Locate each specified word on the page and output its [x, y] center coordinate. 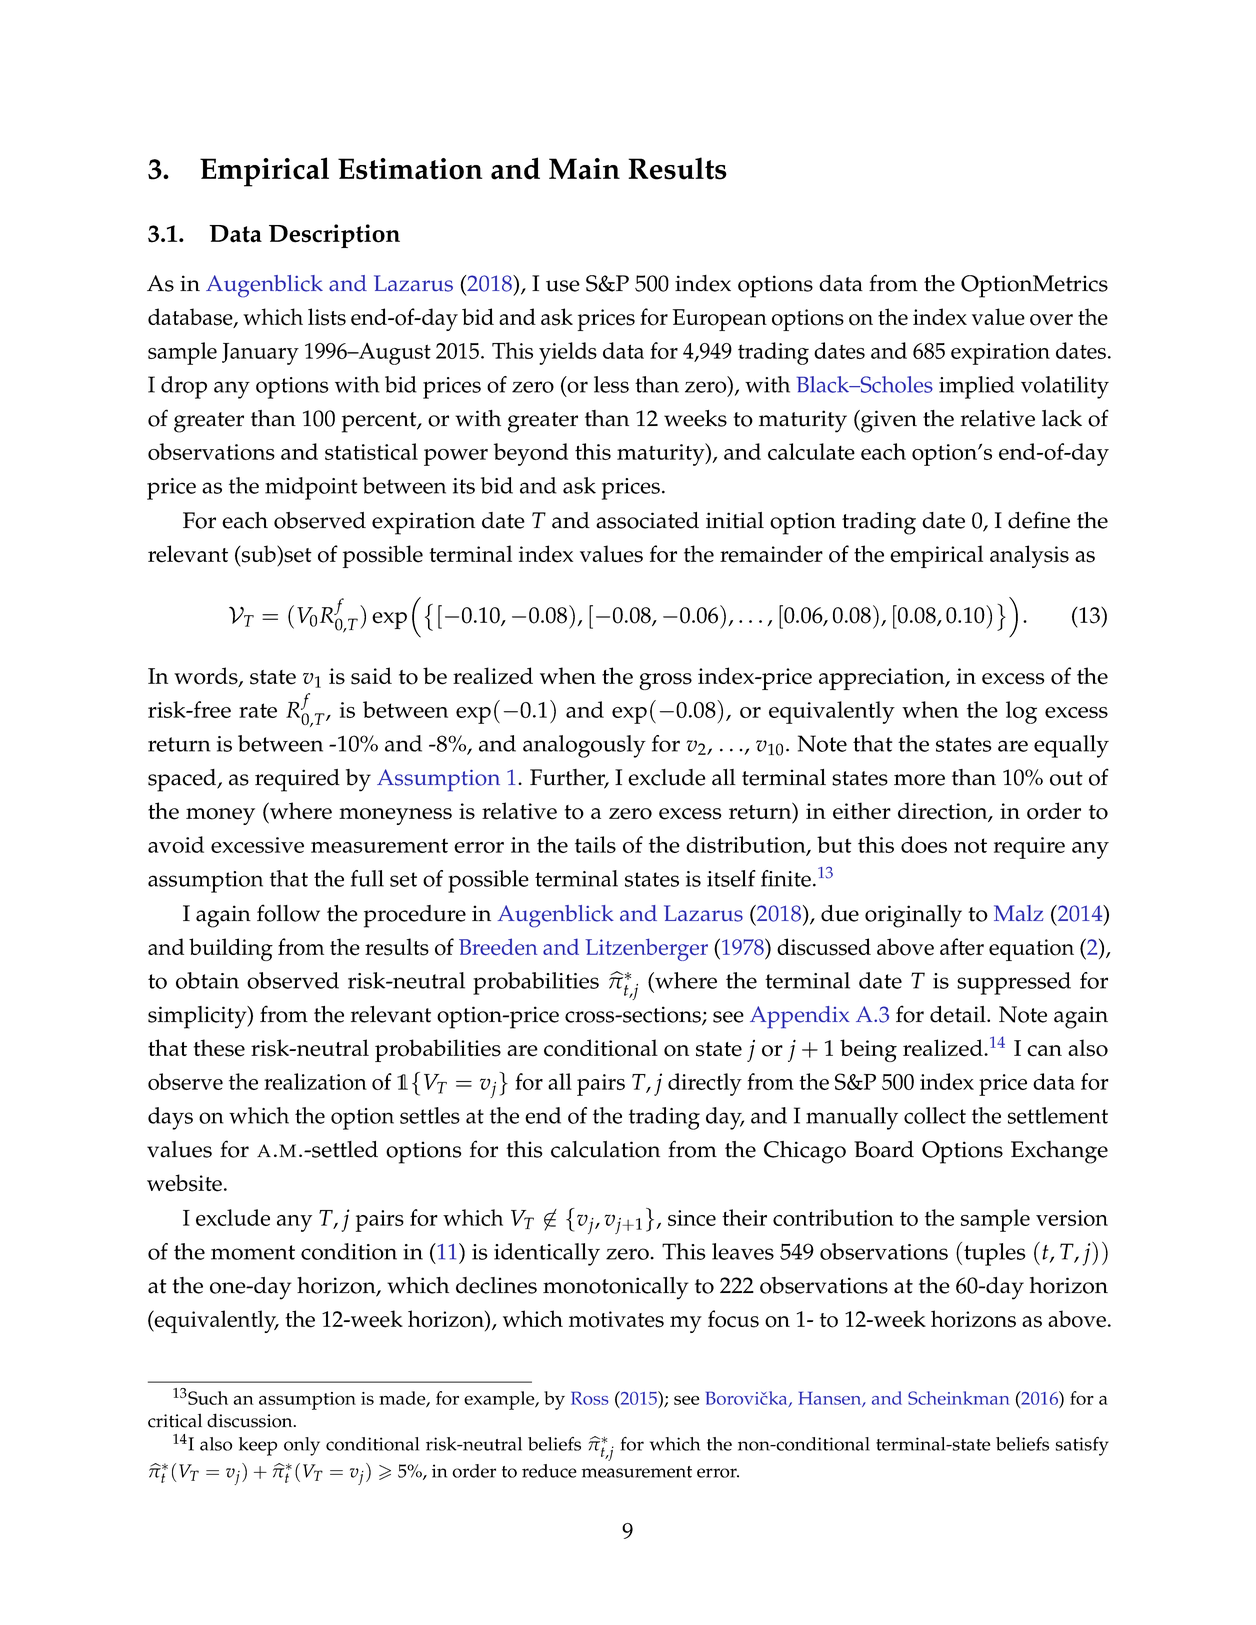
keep [258, 1446]
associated [647, 520]
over [1051, 320]
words [207, 677]
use [563, 286]
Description [334, 236]
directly [705, 1084]
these [219, 1048]
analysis [1029, 556]
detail [959, 1014]
